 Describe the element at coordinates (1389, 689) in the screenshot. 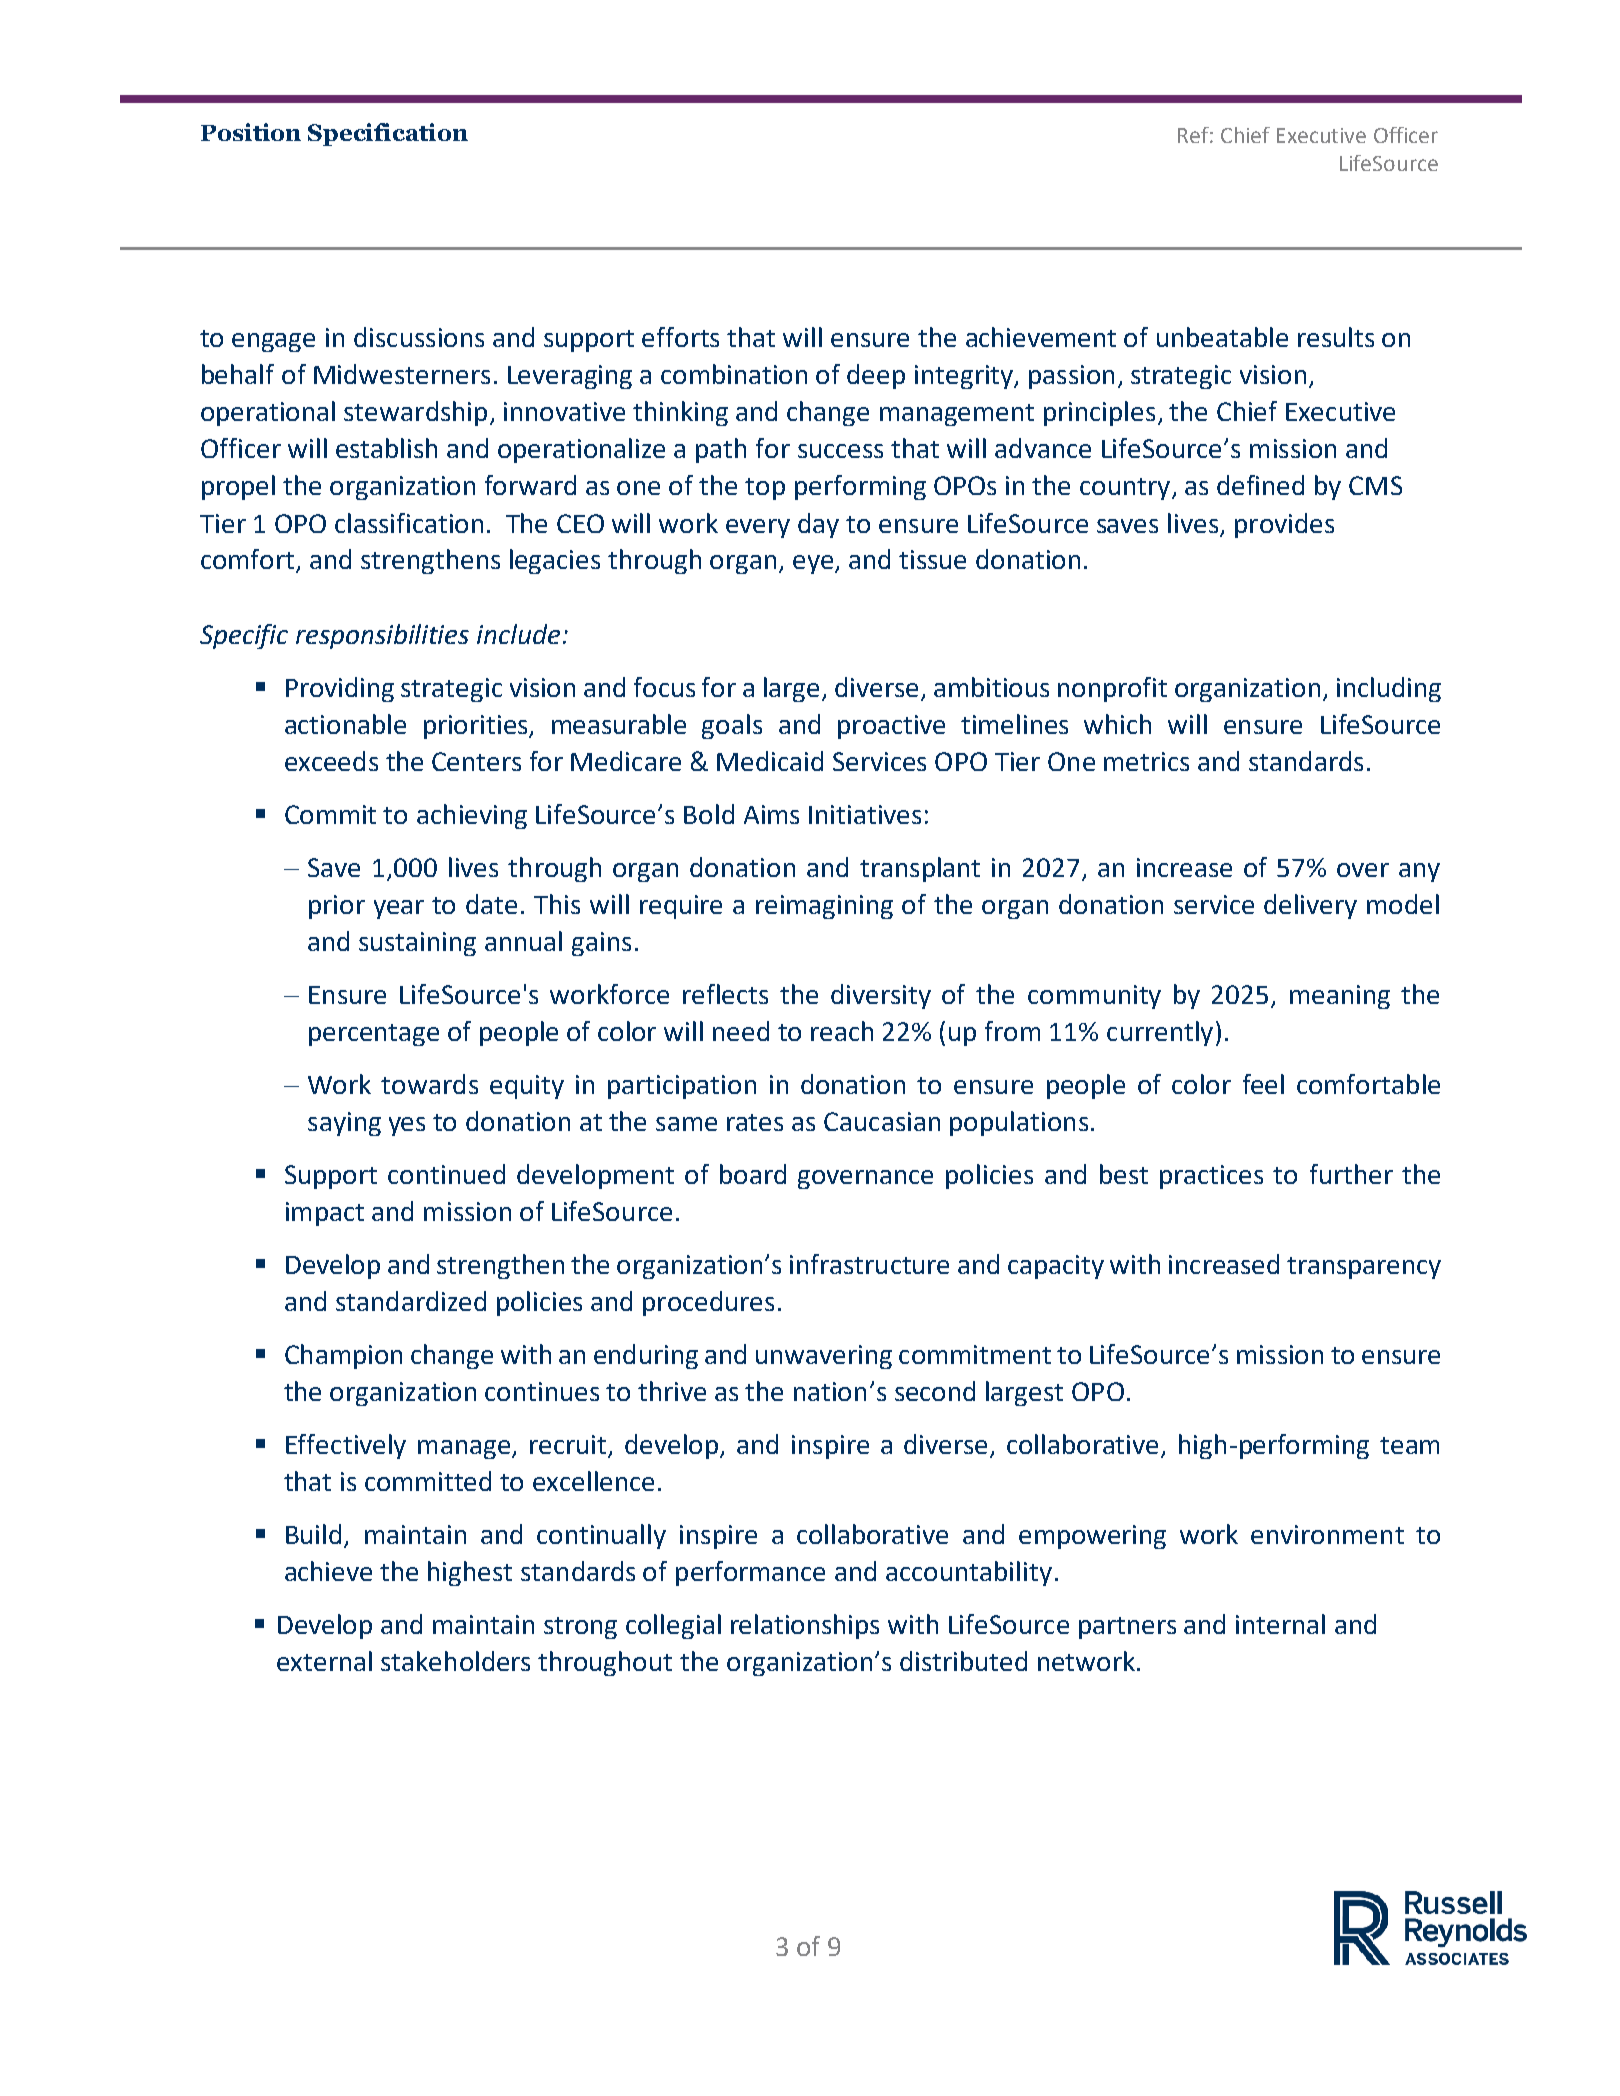

I see `including` at that location.
